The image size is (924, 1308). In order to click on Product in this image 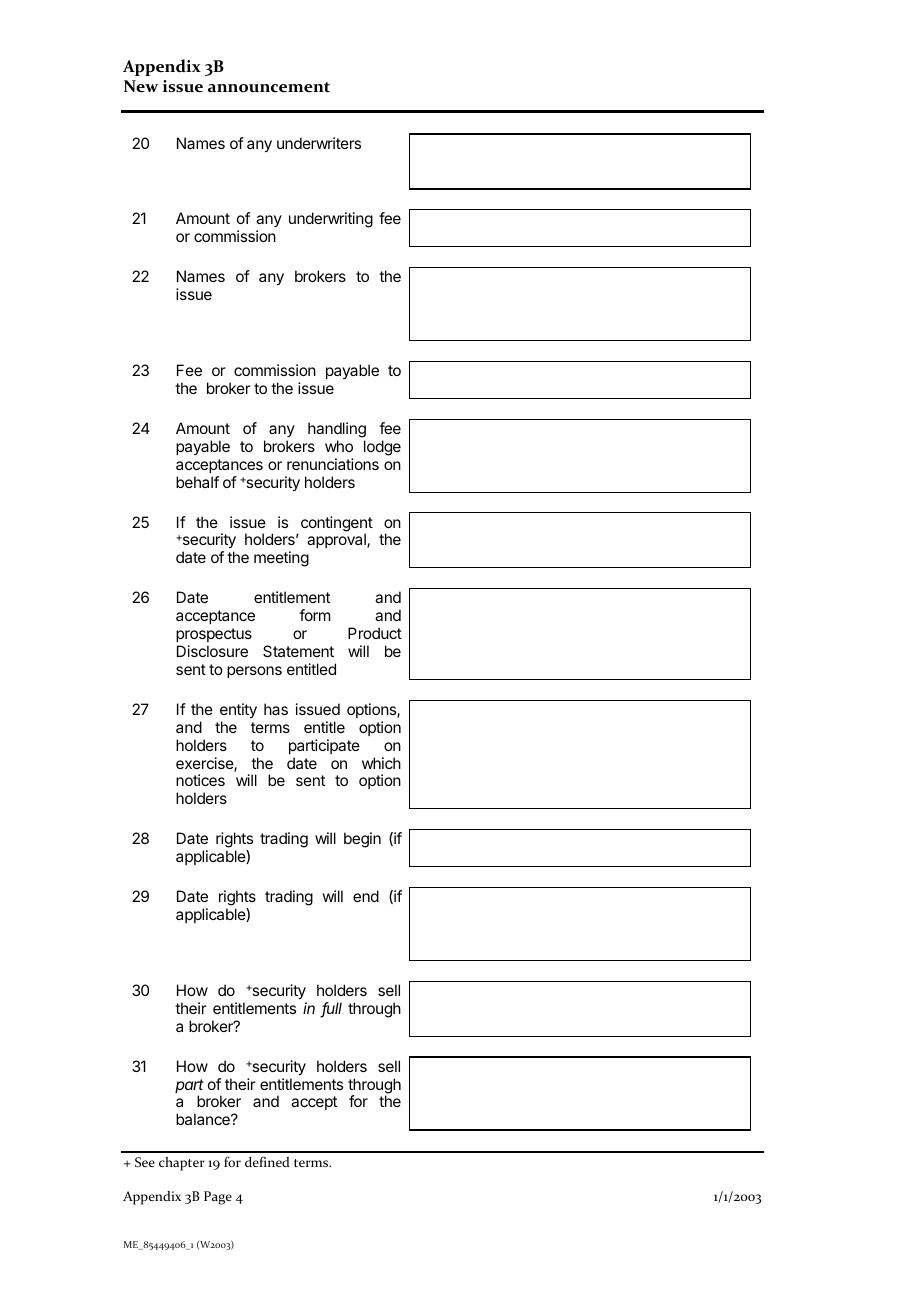, I will do `click(375, 633)`.
